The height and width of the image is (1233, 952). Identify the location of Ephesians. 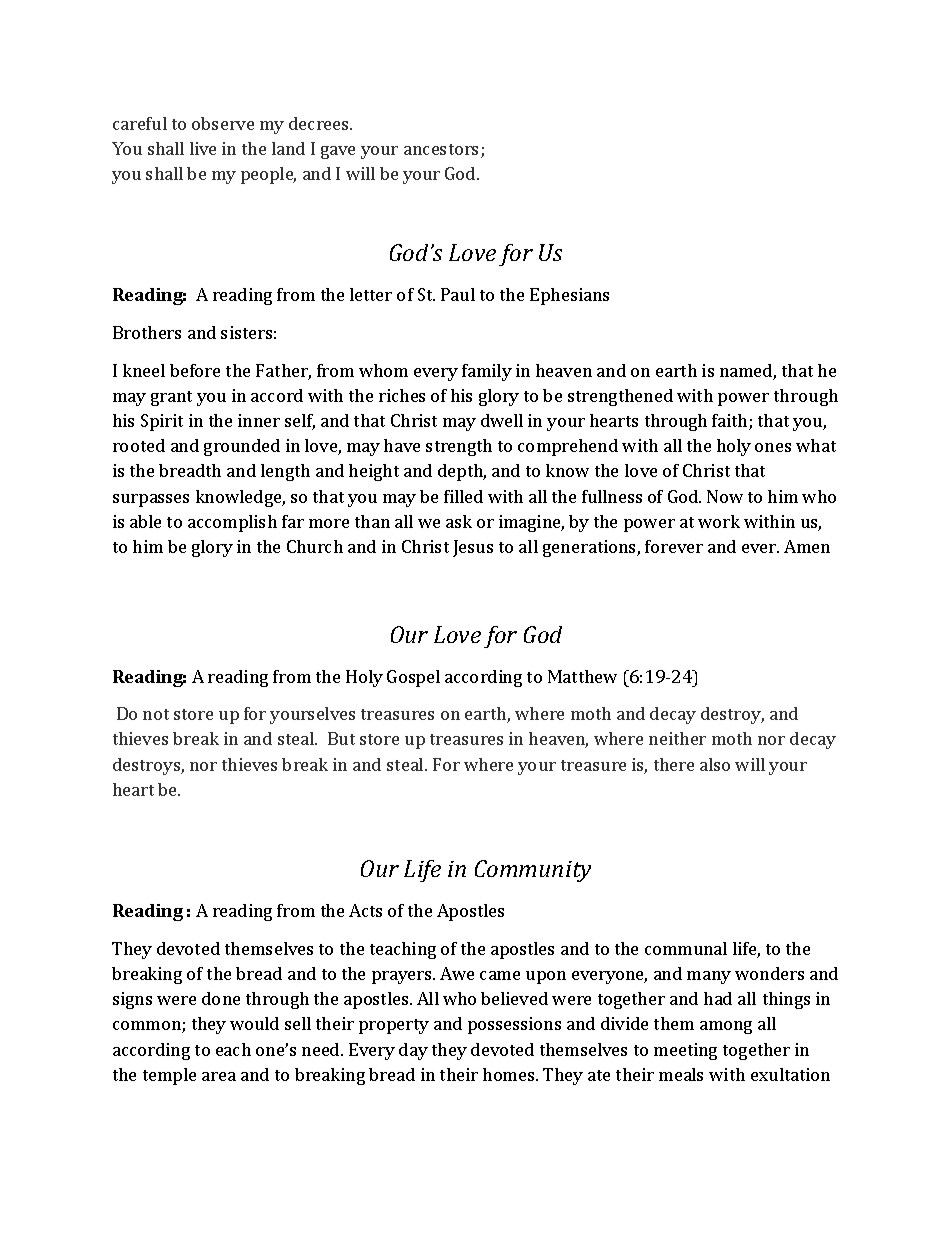
(569, 296).
